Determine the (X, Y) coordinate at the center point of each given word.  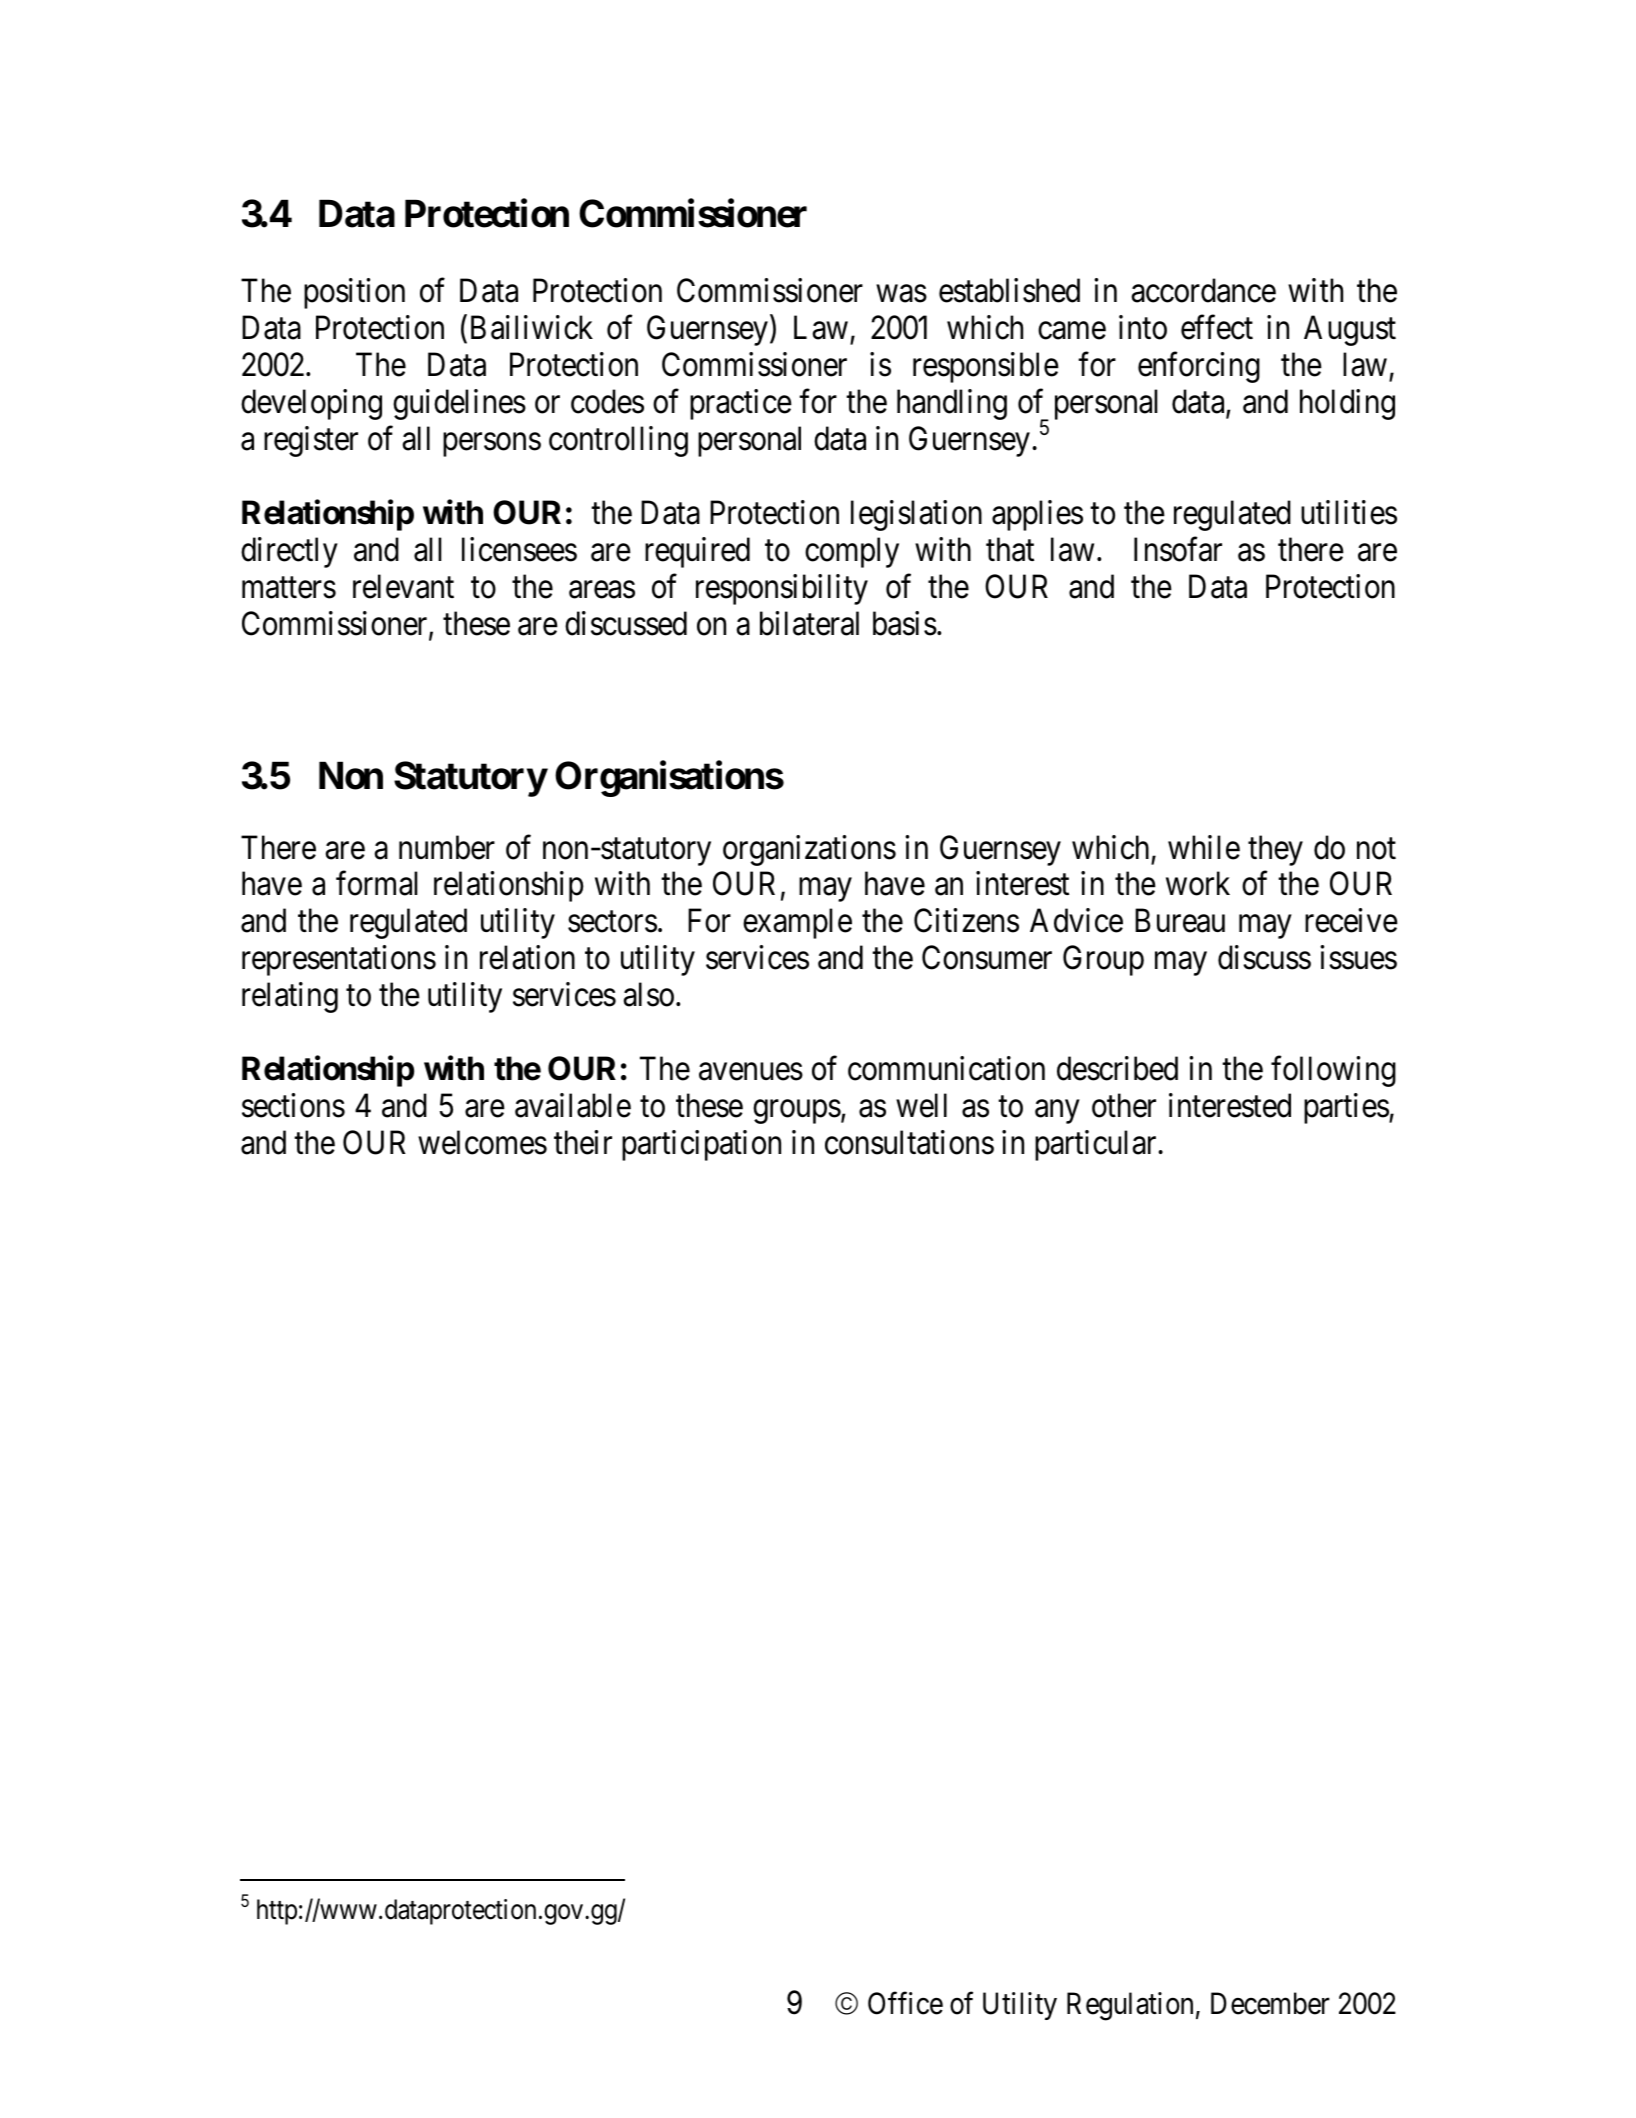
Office (905, 2003)
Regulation (1130, 2006)
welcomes (482, 1142)
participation (701, 1145)
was (901, 294)
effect (1217, 327)
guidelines (459, 404)
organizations (809, 850)
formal (377, 884)
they (1275, 850)
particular (1097, 1145)
